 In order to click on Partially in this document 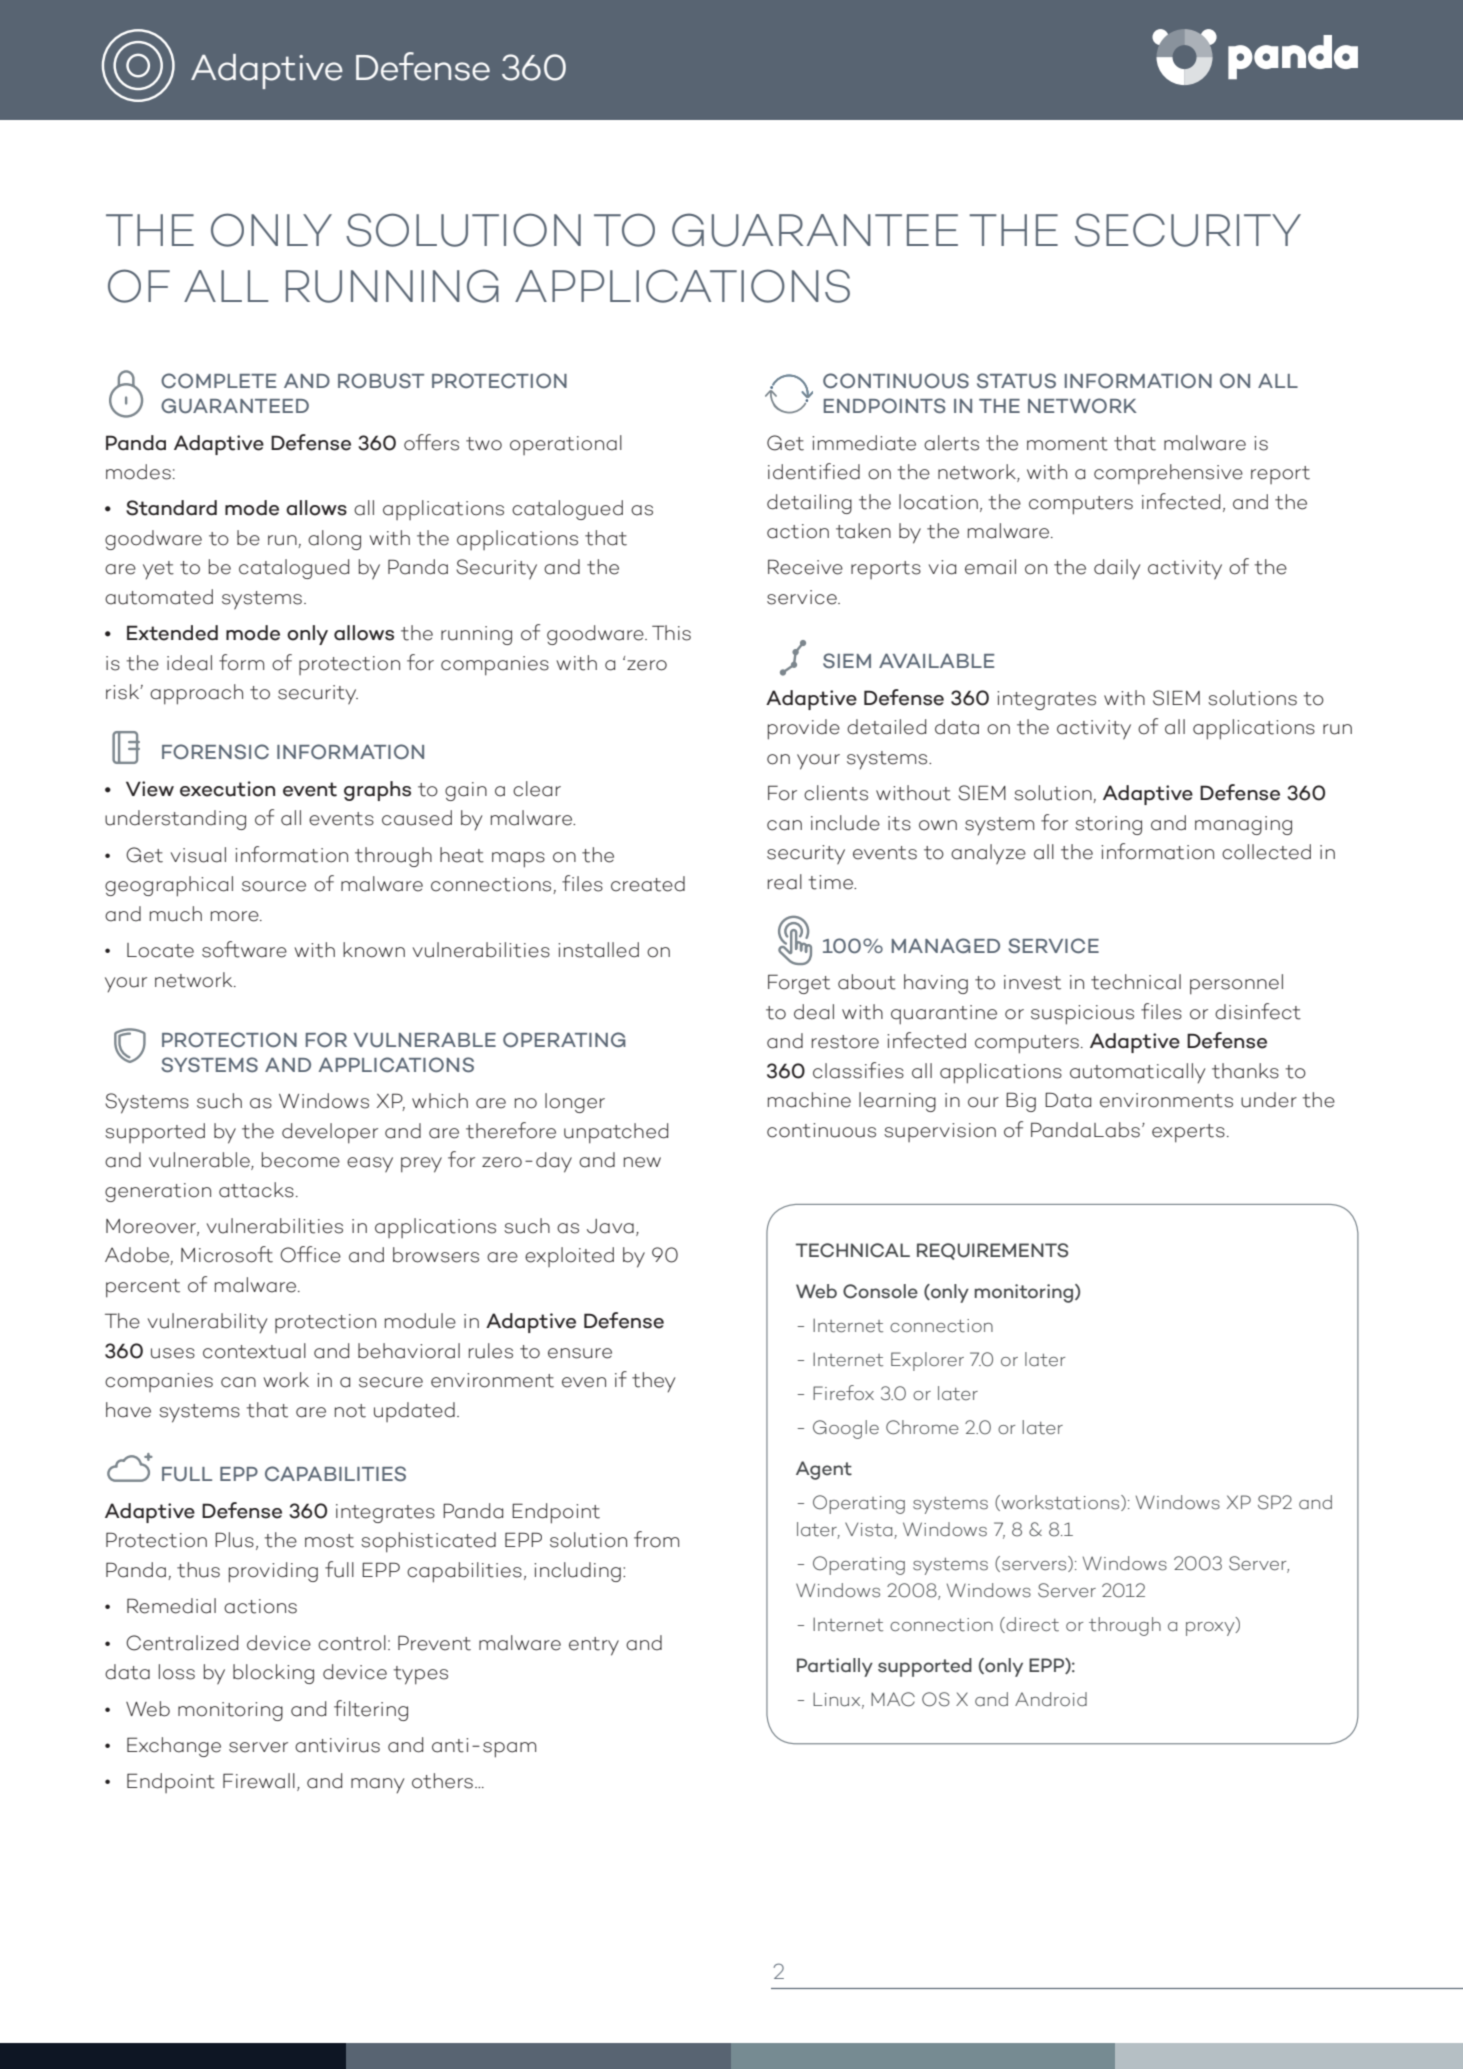, I will do `click(835, 1667)`.
